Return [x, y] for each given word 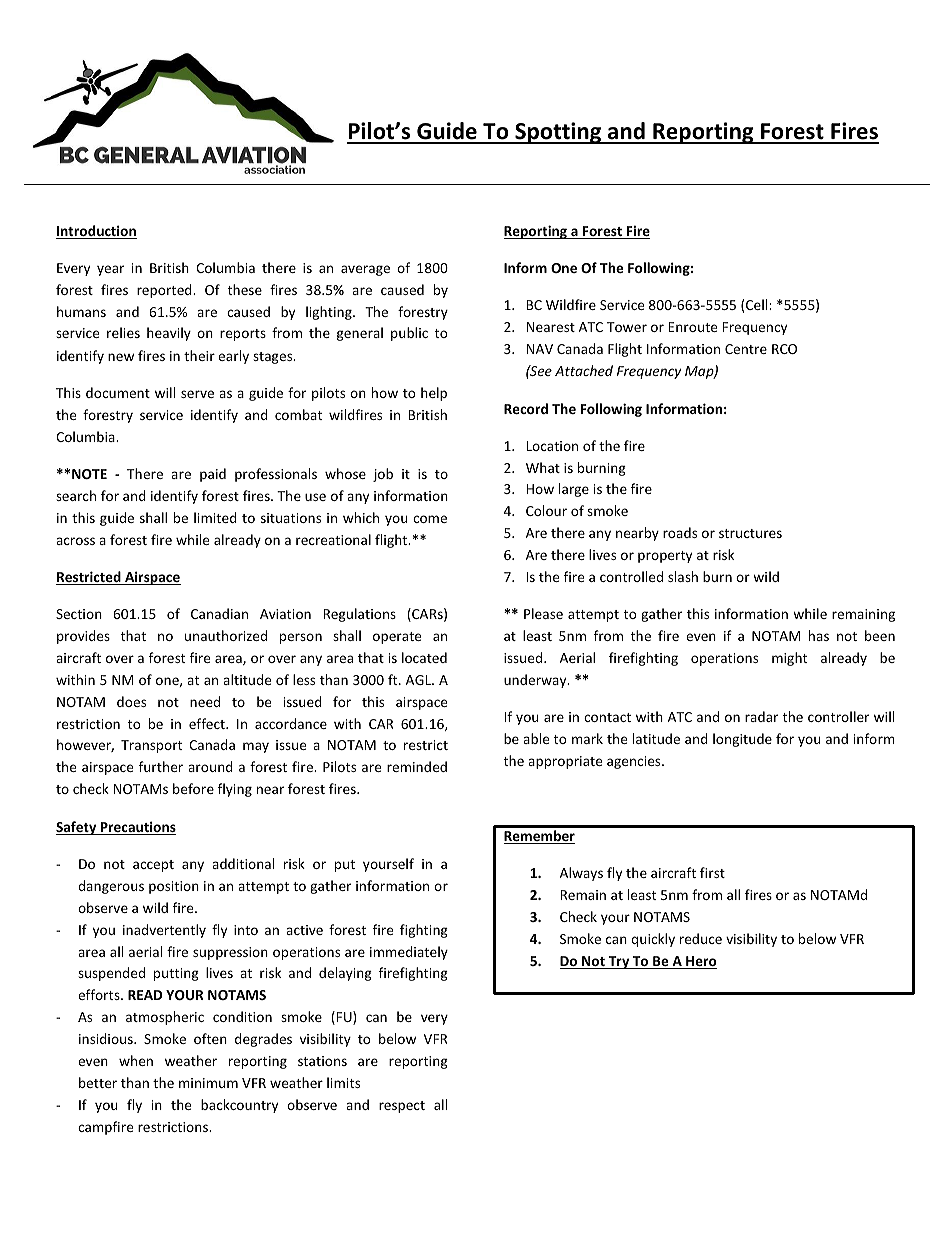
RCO [784, 349]
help [434, 394]
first [712, 872]
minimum [208, 1083]
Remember [539, 837]
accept [153, 866]
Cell [758, 304]
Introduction [96, 232]
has [819, 635]
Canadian [219, 613]
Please [543, 613]
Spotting [558, 133]
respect [402, 1107]
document [118, 392]
